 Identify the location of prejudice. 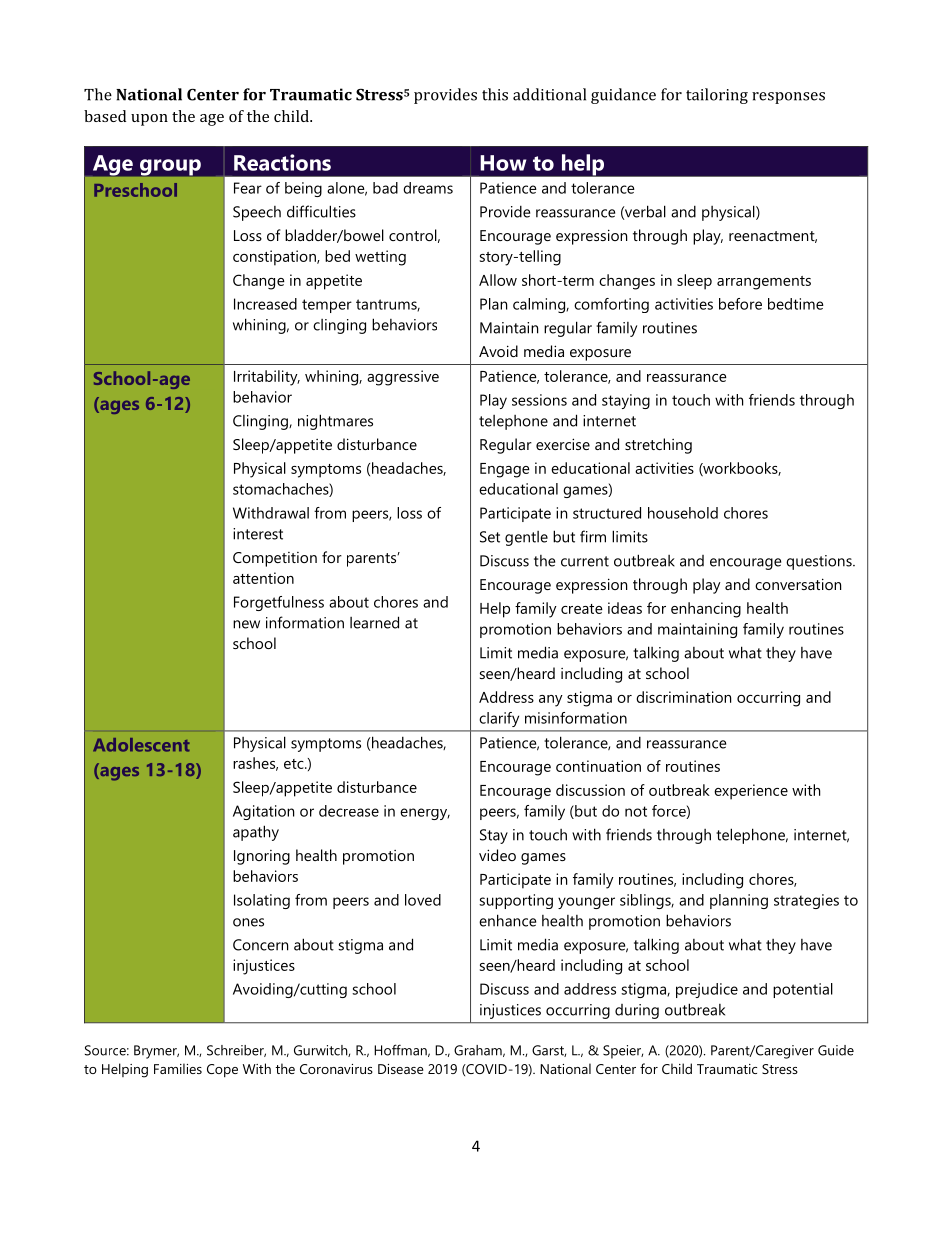
(707, 990).
